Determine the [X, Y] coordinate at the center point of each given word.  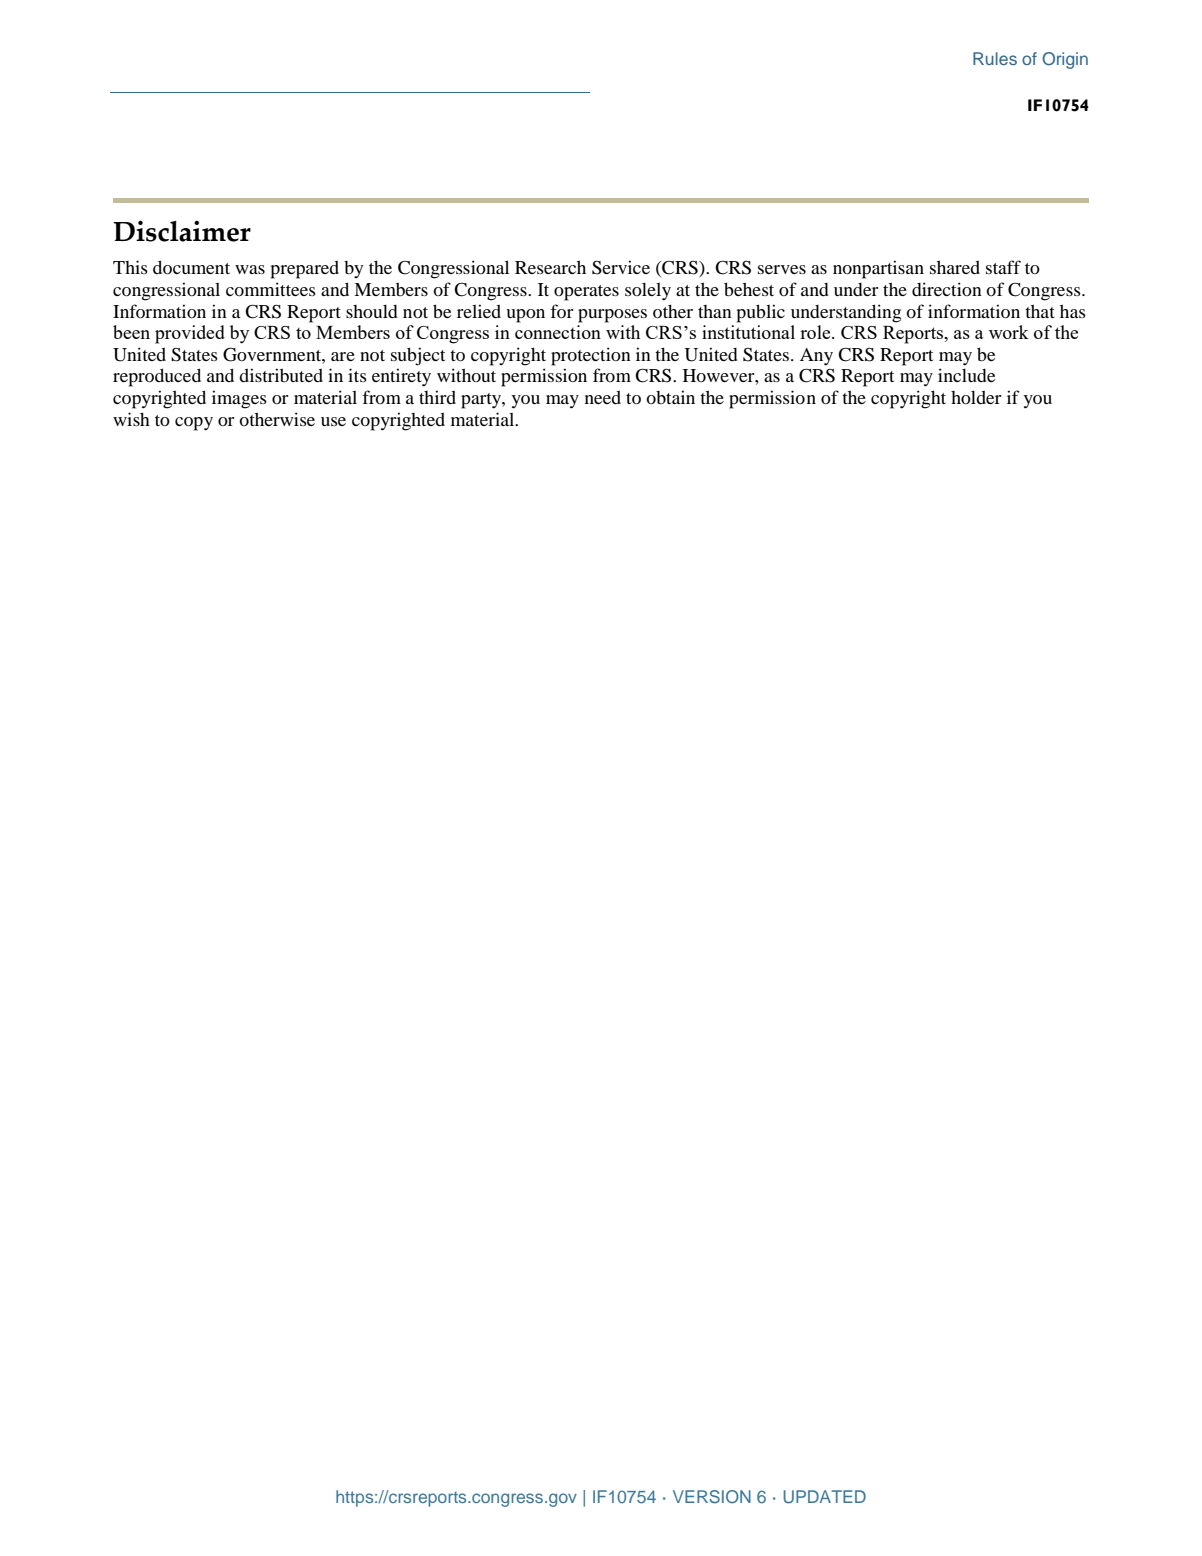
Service [621, 267]
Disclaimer [182, 231]
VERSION [712, 1497]
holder [976, 397]
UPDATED [824, 1497]
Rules [995, 58]
